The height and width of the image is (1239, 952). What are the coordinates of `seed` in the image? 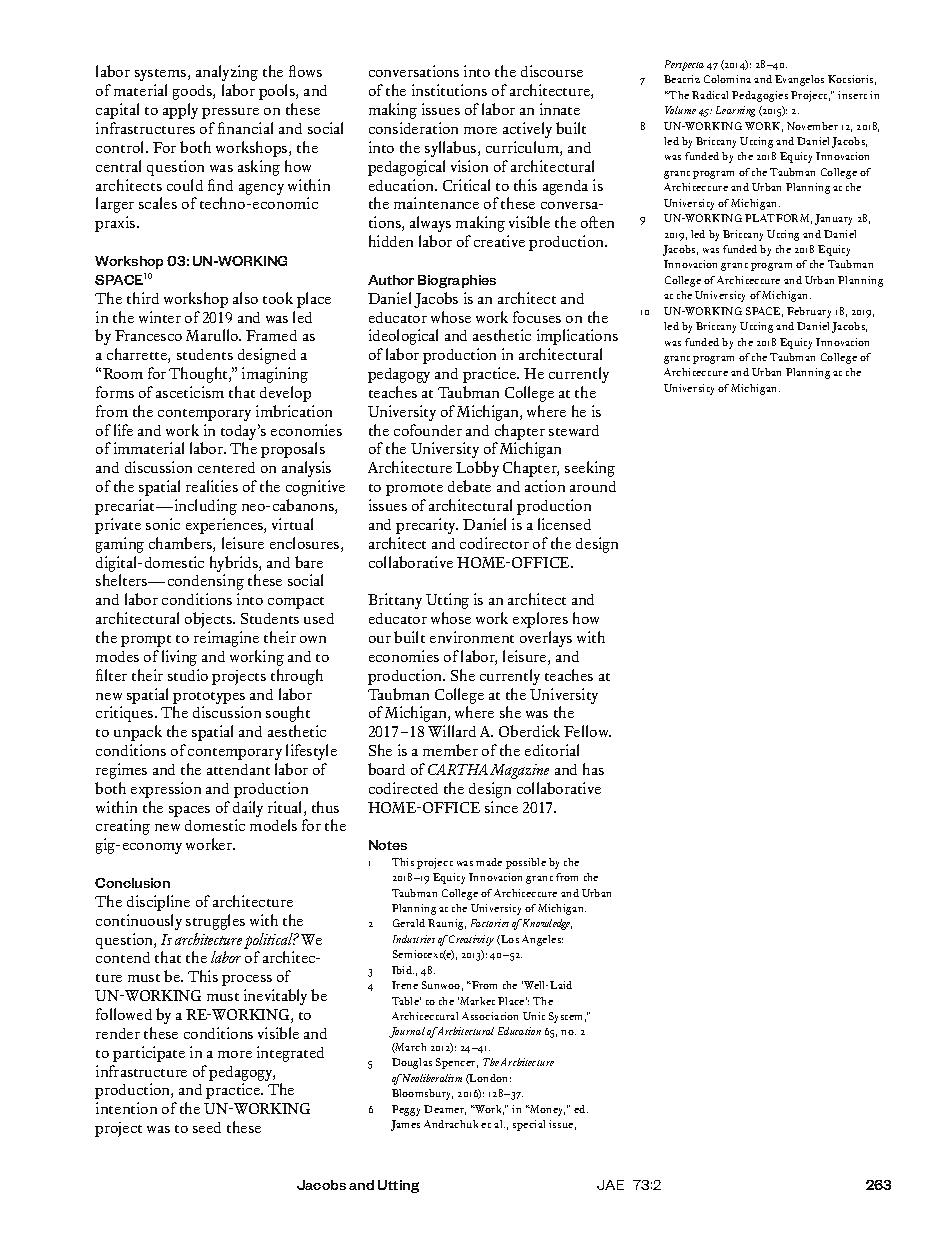 It's located at (207, 1127).
